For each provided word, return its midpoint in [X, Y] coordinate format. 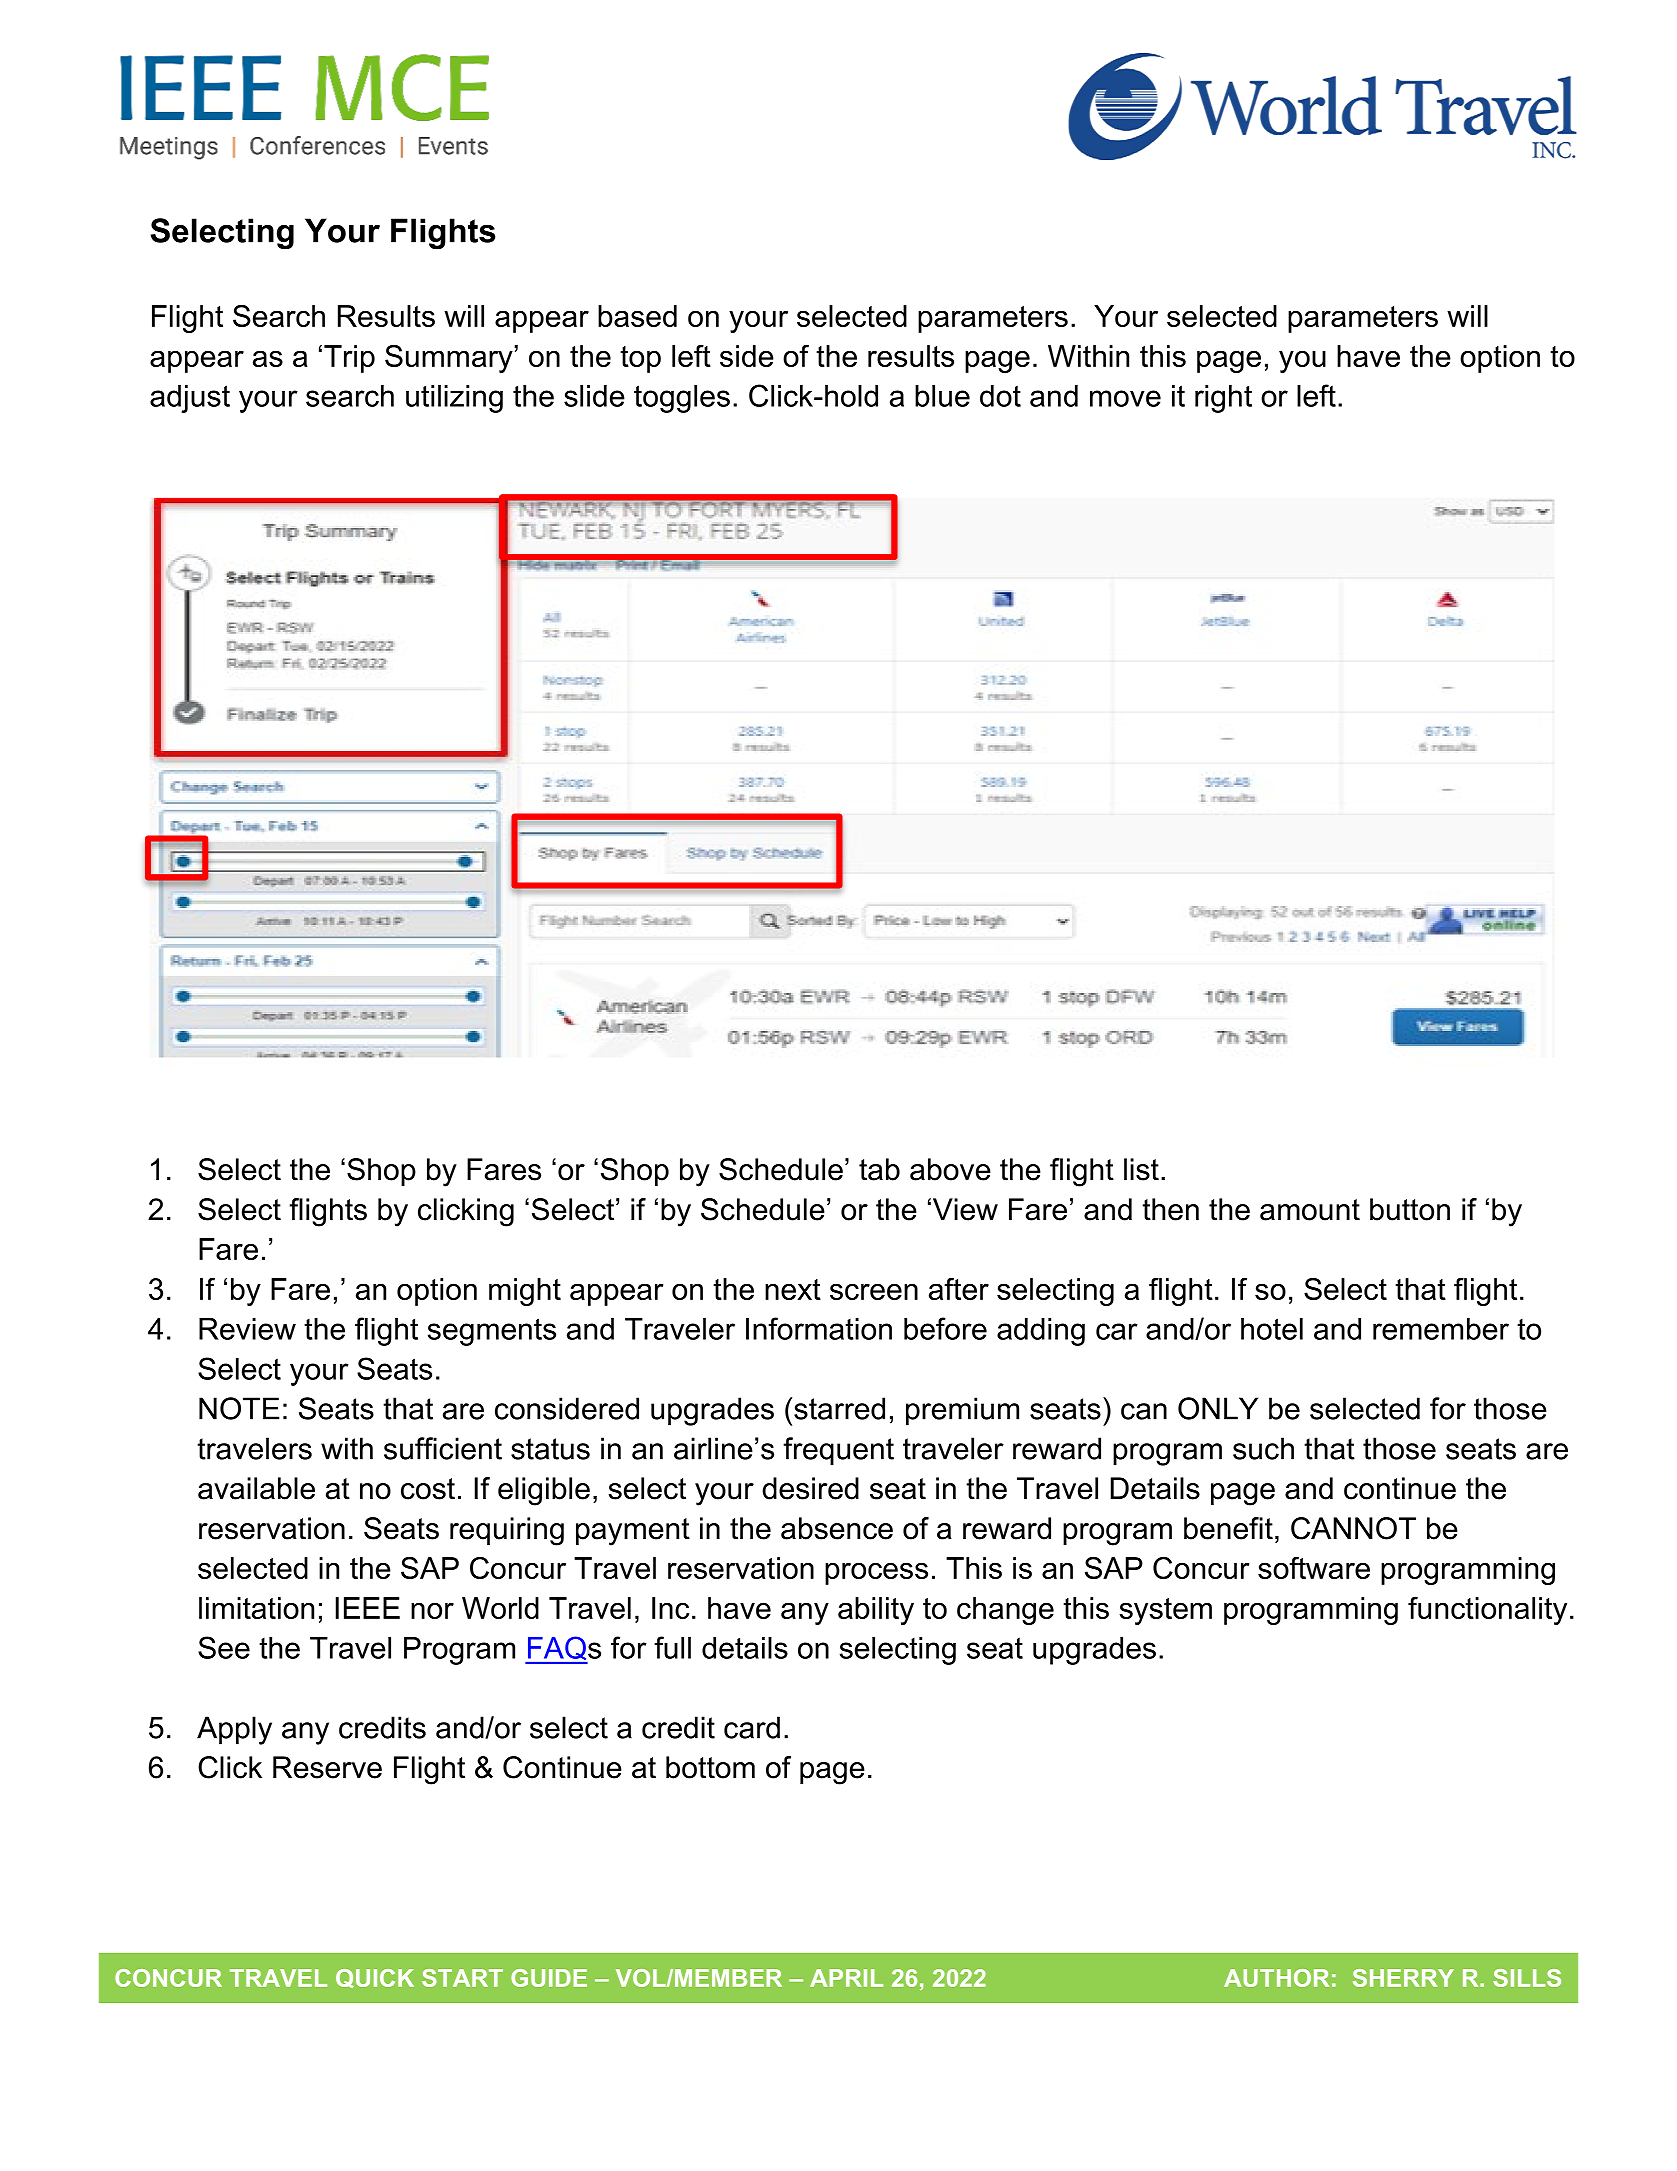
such [1263, 1448]
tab [879, 1169]
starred [839, 1408]
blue [942, 396]
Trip [349, 359]
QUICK [375, 1978]
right [1223, 399]
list [1141, 1169]
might [525, 1292]
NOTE [239, 1408]
